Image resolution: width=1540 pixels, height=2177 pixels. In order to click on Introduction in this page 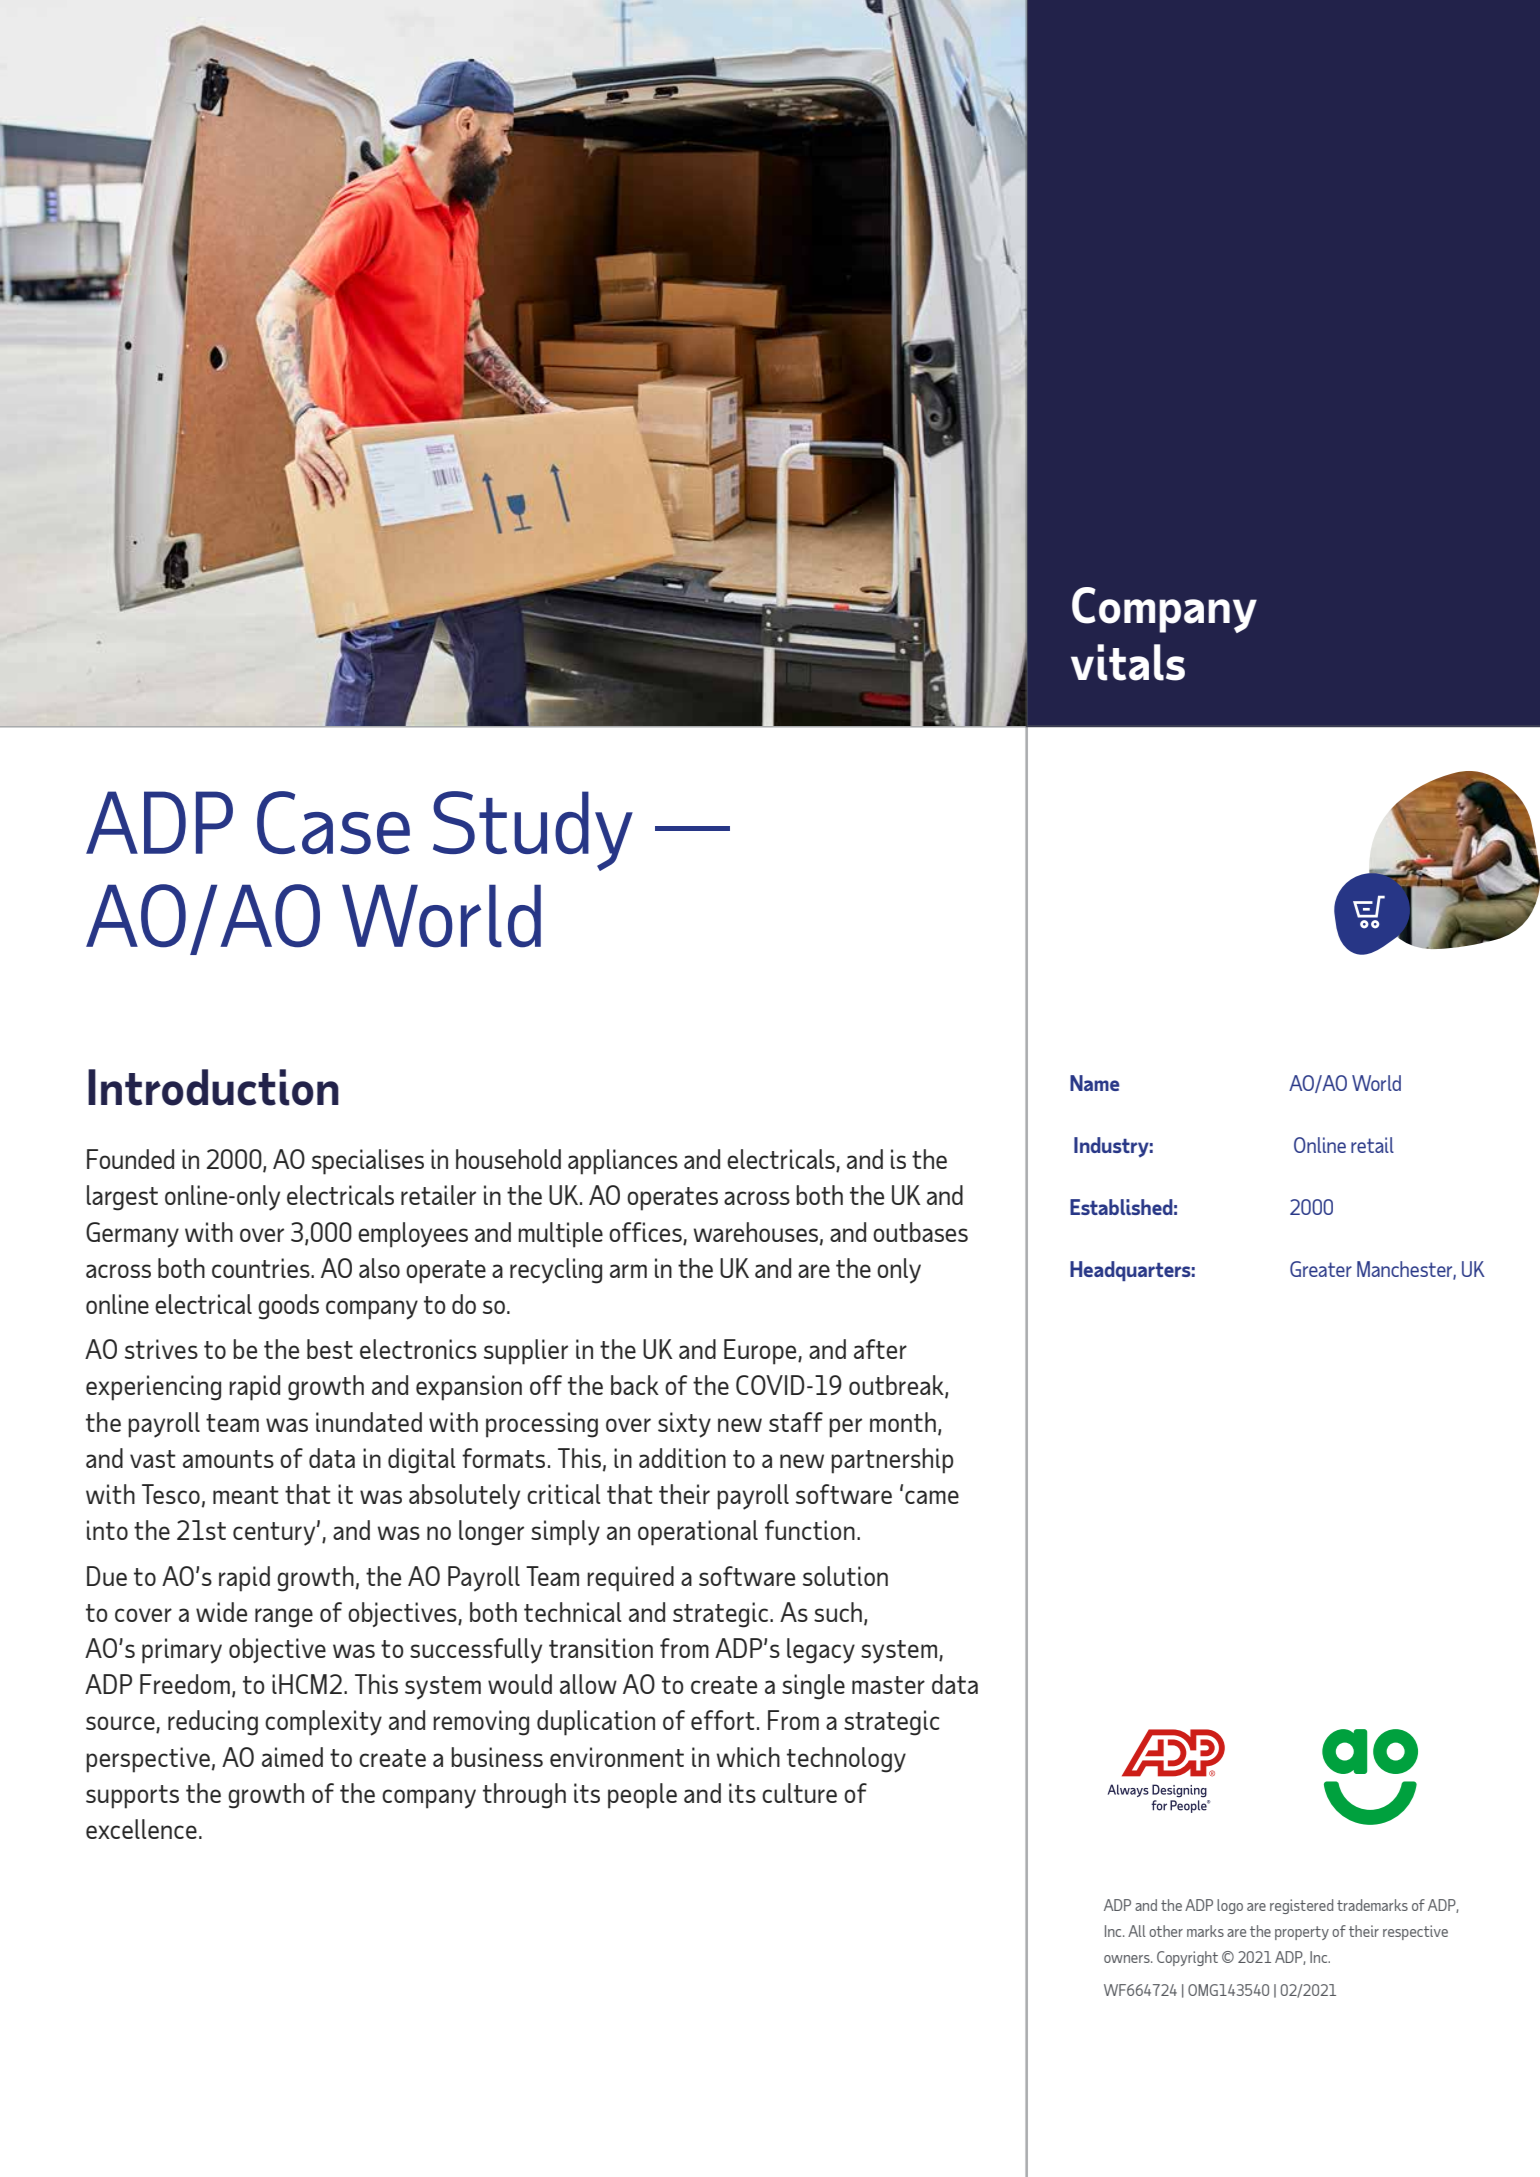, I will do `click(213, 1087)`.
